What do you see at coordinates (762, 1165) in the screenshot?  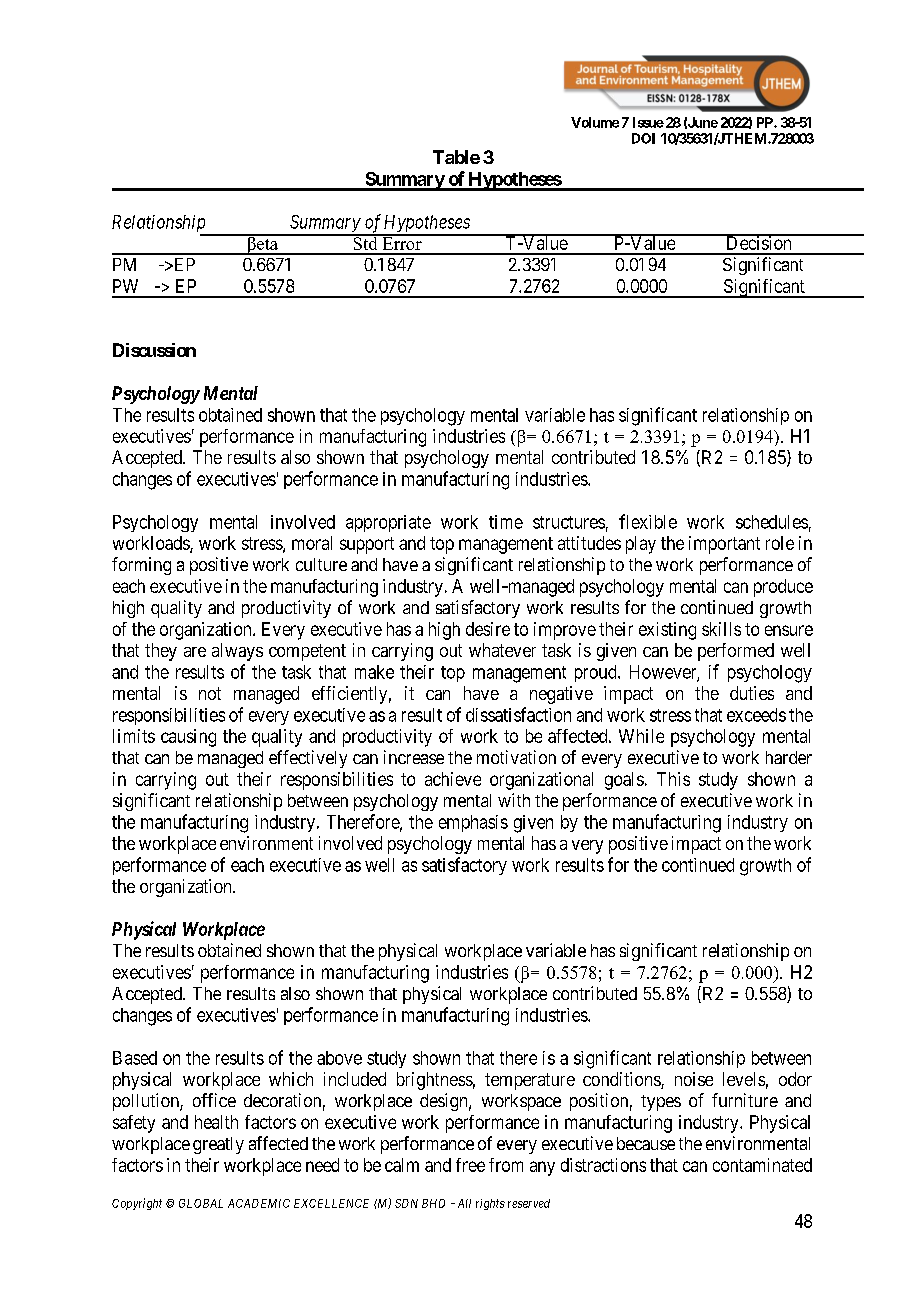 I see `contaminated` at bounding box center [762, 1165].
